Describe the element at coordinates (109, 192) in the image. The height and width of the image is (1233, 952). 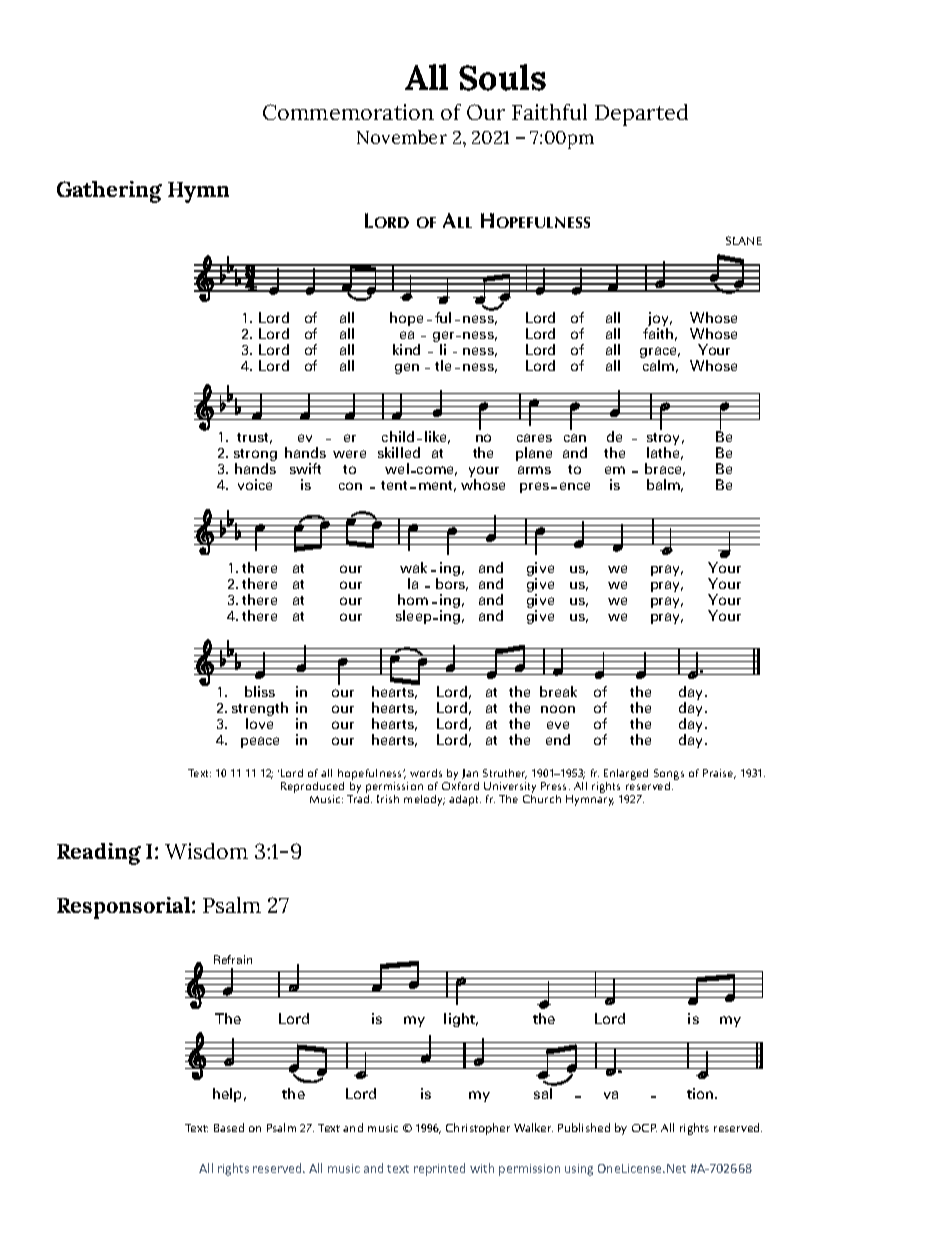
I see `Gathering` at that location.
